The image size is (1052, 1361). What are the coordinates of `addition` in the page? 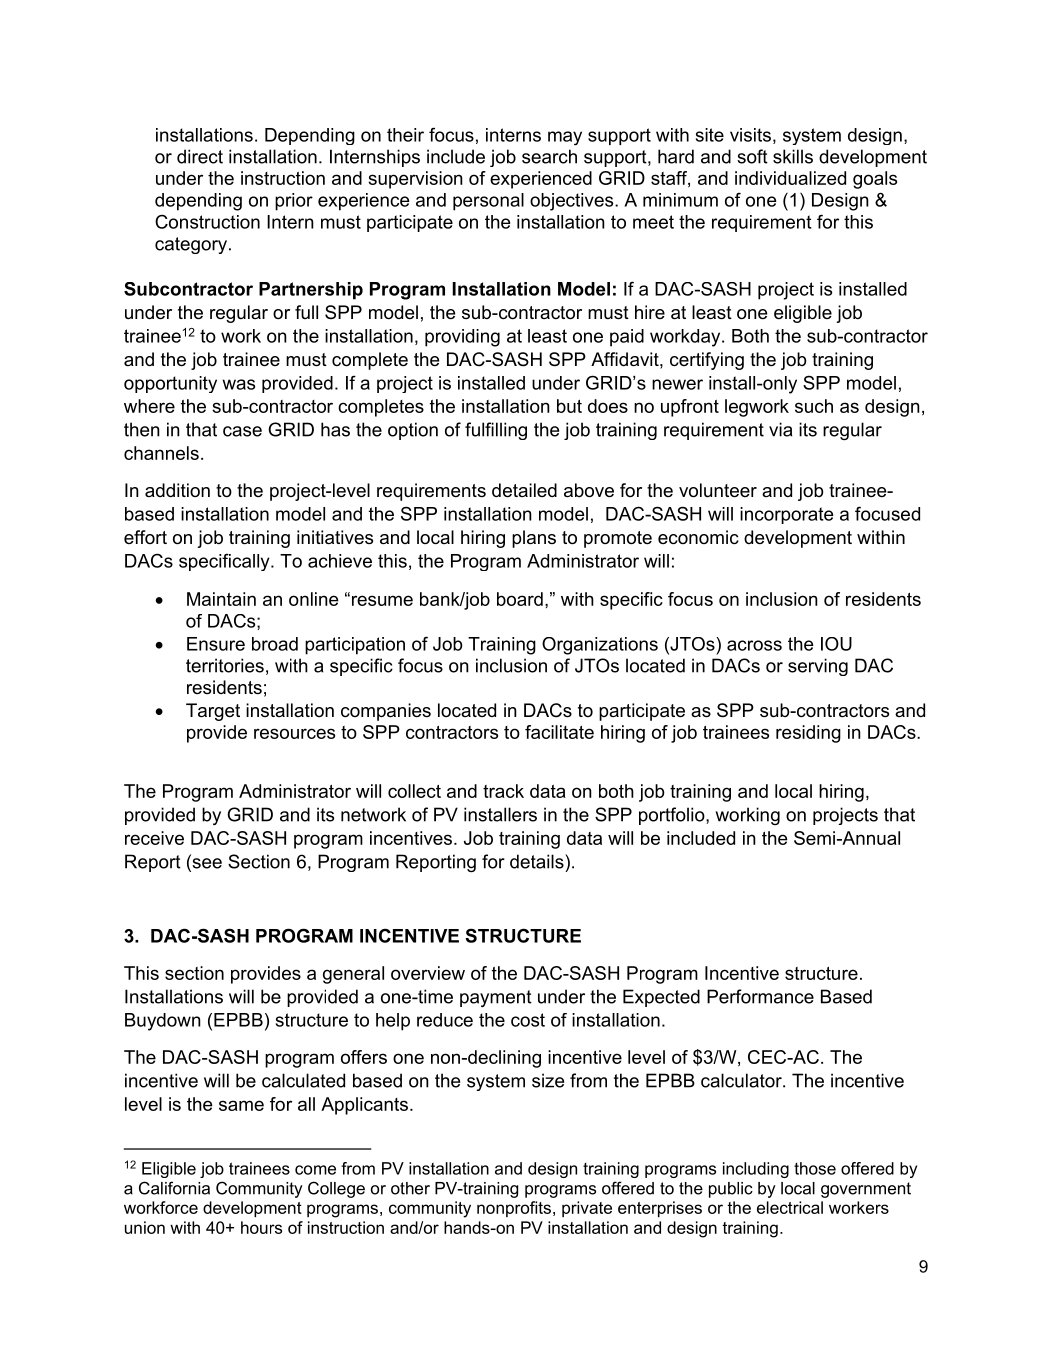 It's located at (177, 490).
